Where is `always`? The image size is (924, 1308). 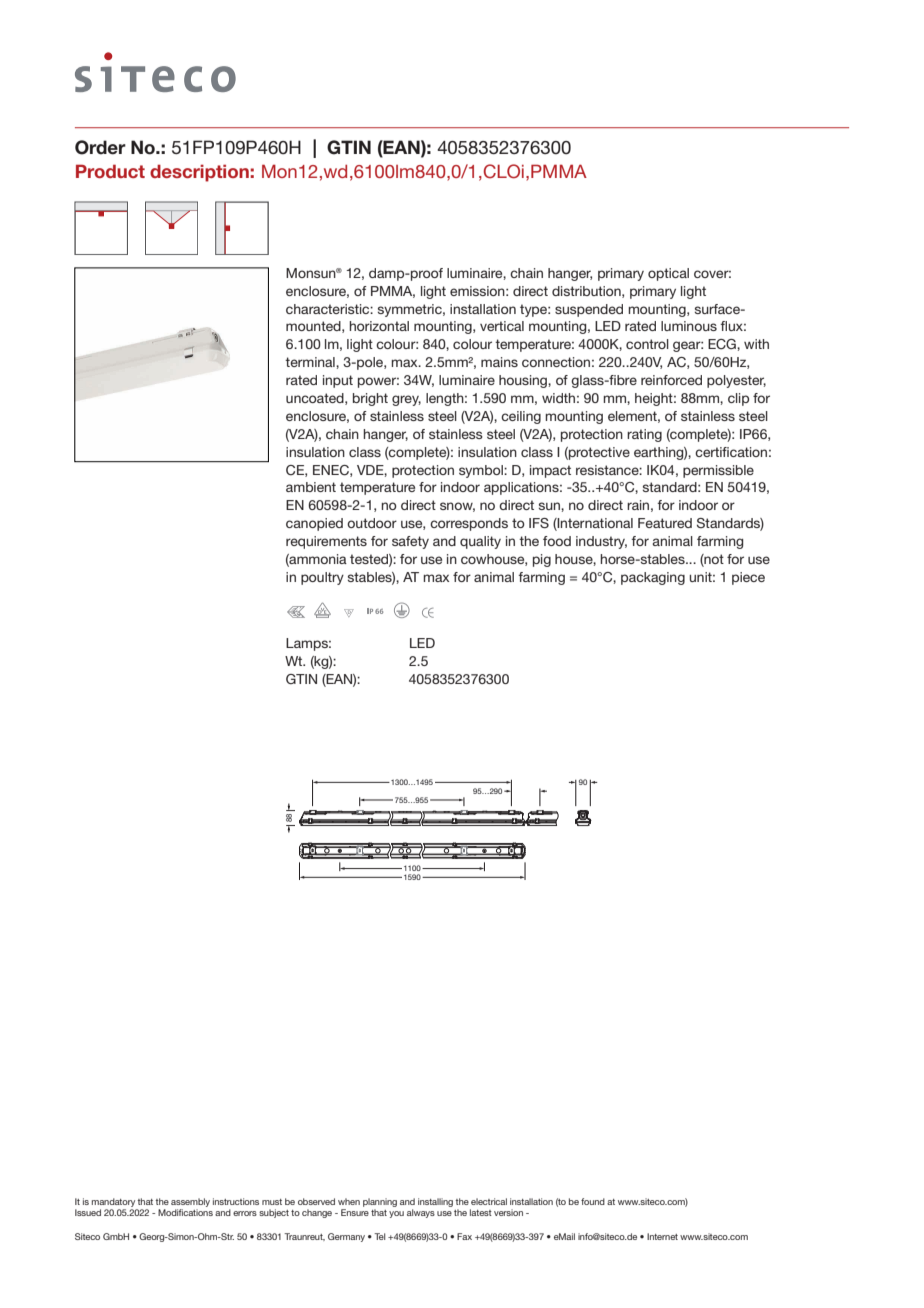 always is located at coordinates (421, 1213).
